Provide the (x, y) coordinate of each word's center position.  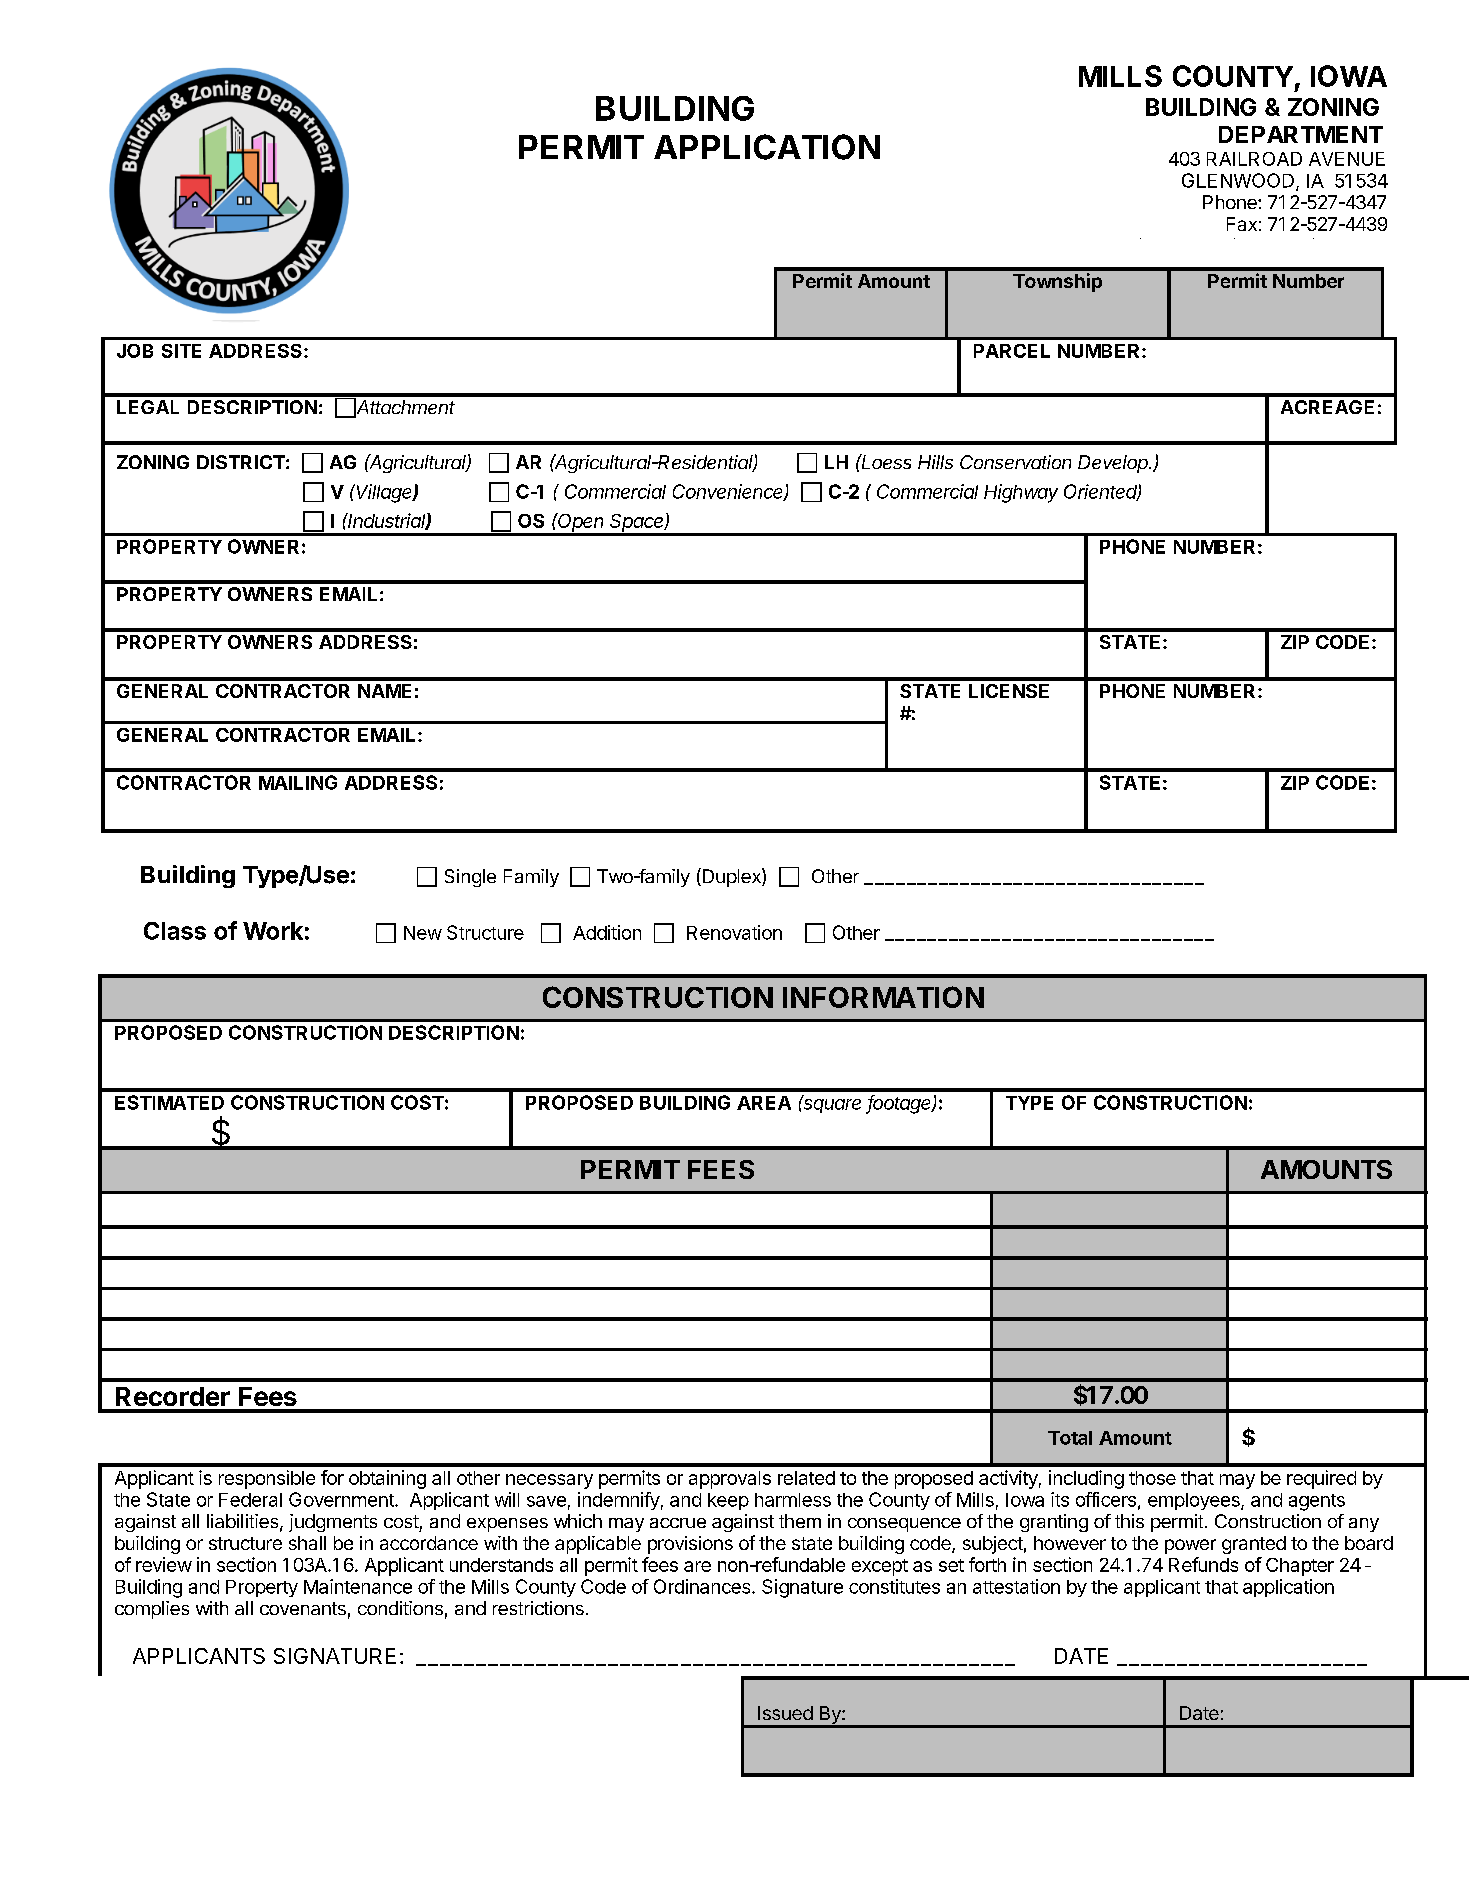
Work (273, 931)
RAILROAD (1254, 159)
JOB (135, 351)
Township (1057, 282)
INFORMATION (883, 997)
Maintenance (358, 1586)
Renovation (734, 932)
